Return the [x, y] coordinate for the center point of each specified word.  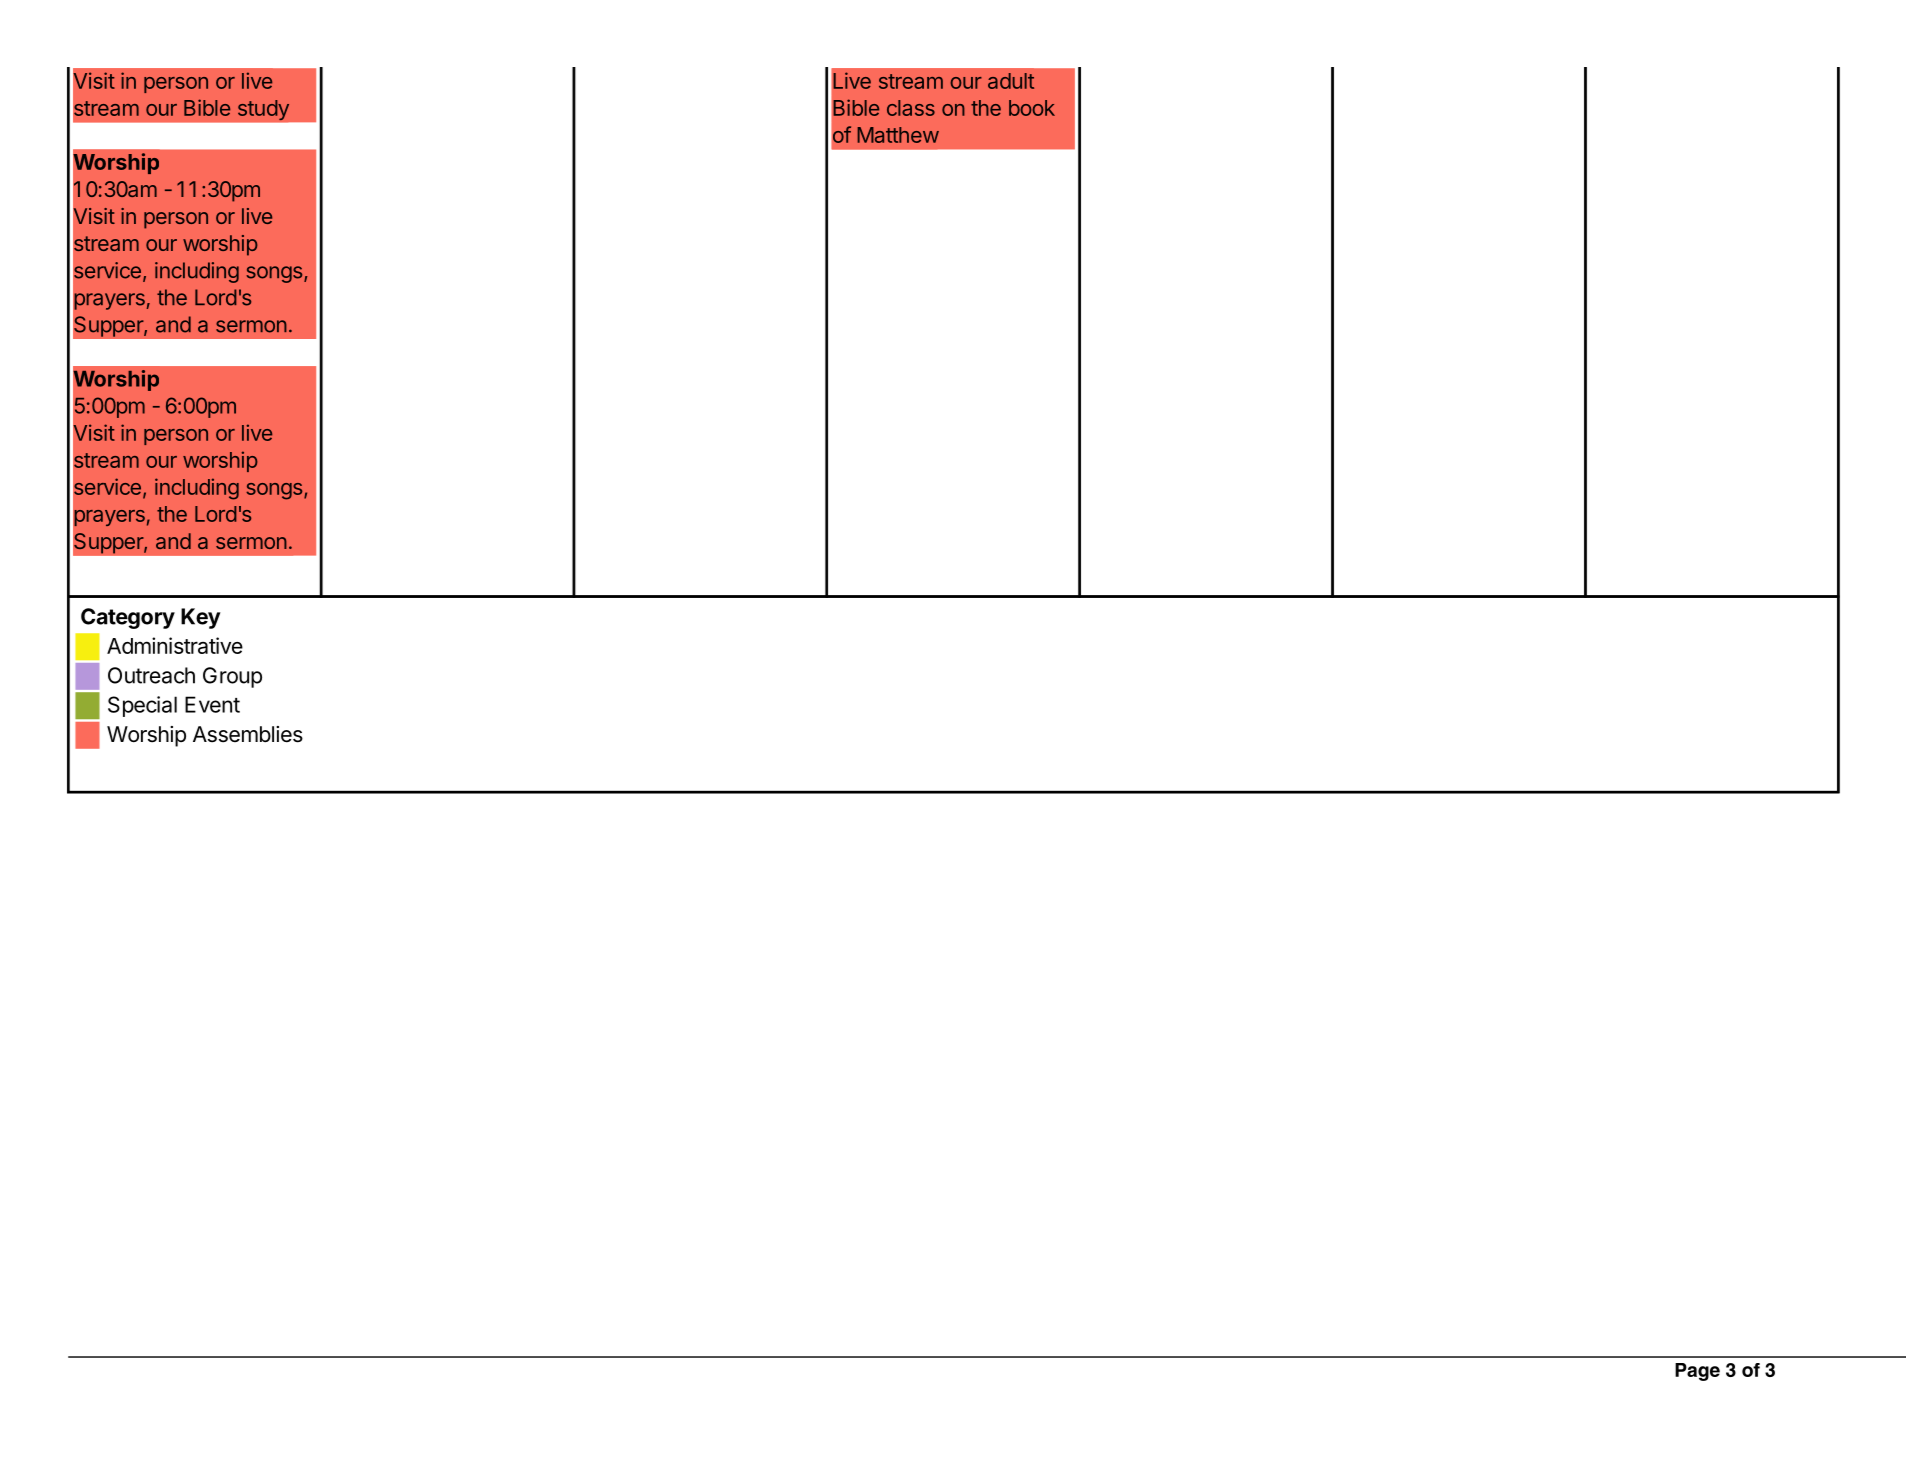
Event [212, 704]
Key [201, 618]
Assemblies [248, 734]
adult [1011, 81]
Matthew [898, 135]
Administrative [175, 645]
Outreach [151, 675]
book [1032, 108]
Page [1697, 1372]
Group [232, 677]
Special [142, 706]
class [911, 108]
